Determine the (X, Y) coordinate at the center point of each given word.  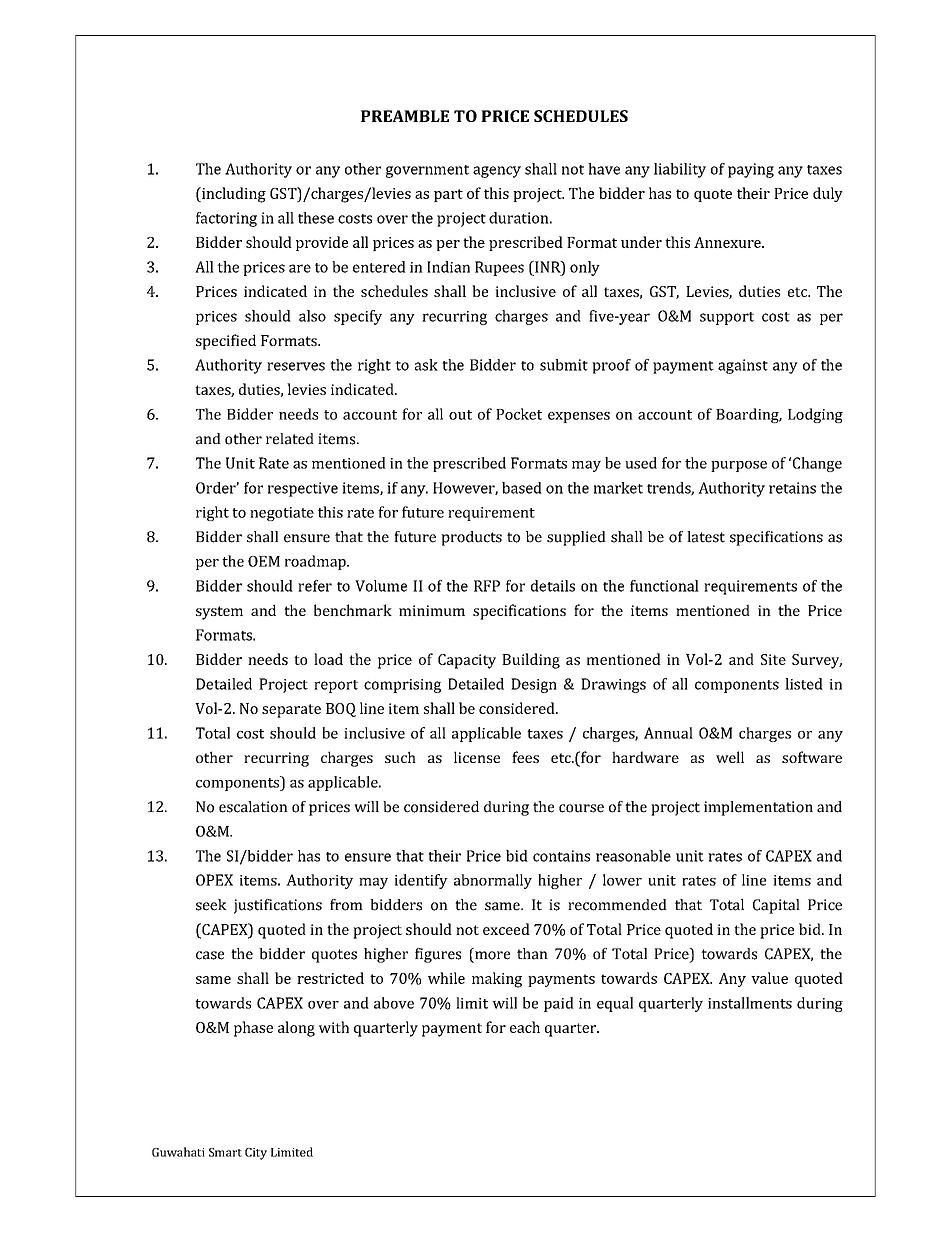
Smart (225, 1152)
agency (497, 172)
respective (303, 489)
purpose (739, 466)
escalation (253, 807)
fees (525, 757)
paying (751, 170)
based (522, 488)
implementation (758, 808)
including (233, 195)
